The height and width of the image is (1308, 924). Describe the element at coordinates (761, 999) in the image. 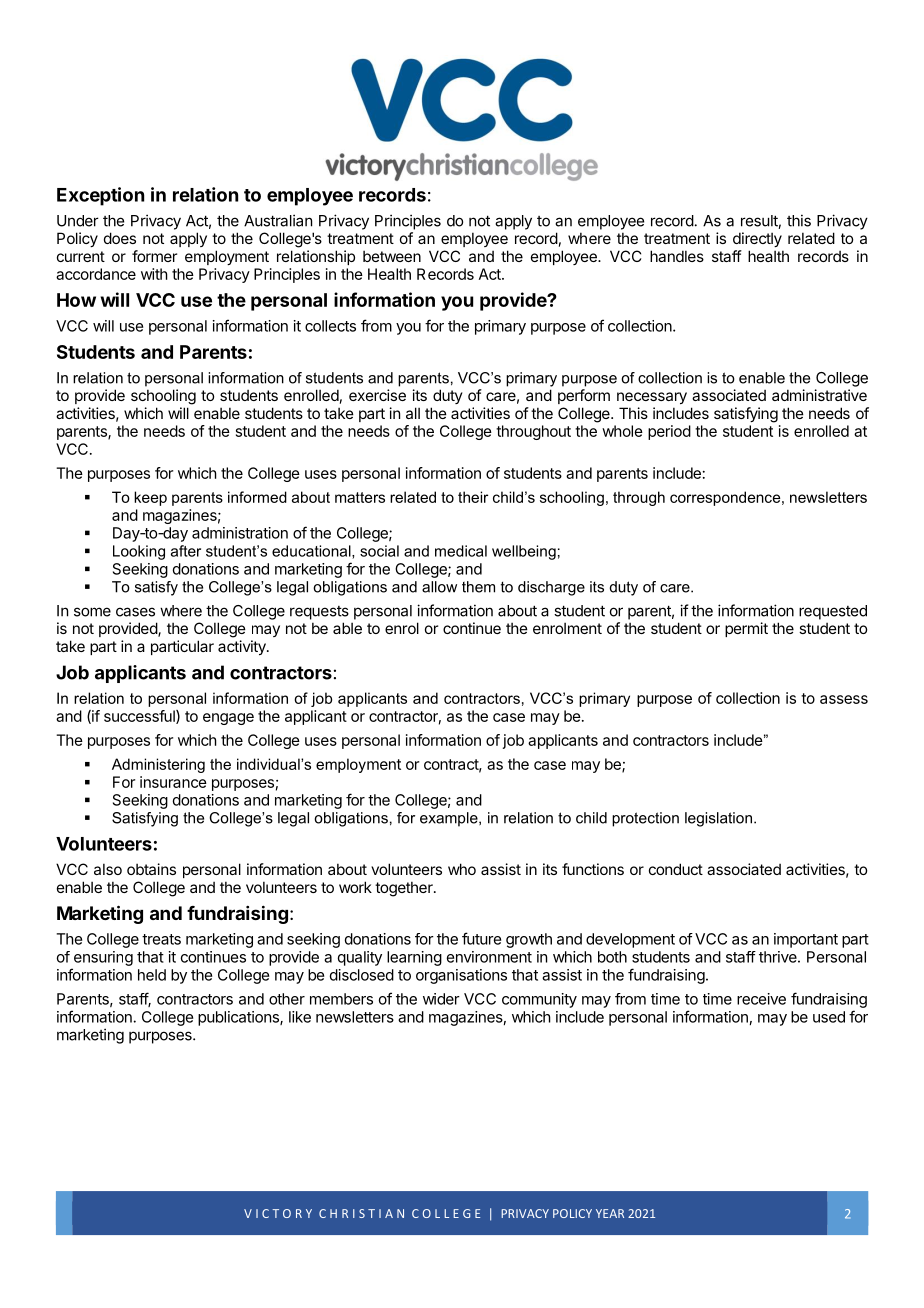

I see `receive` at that location.
